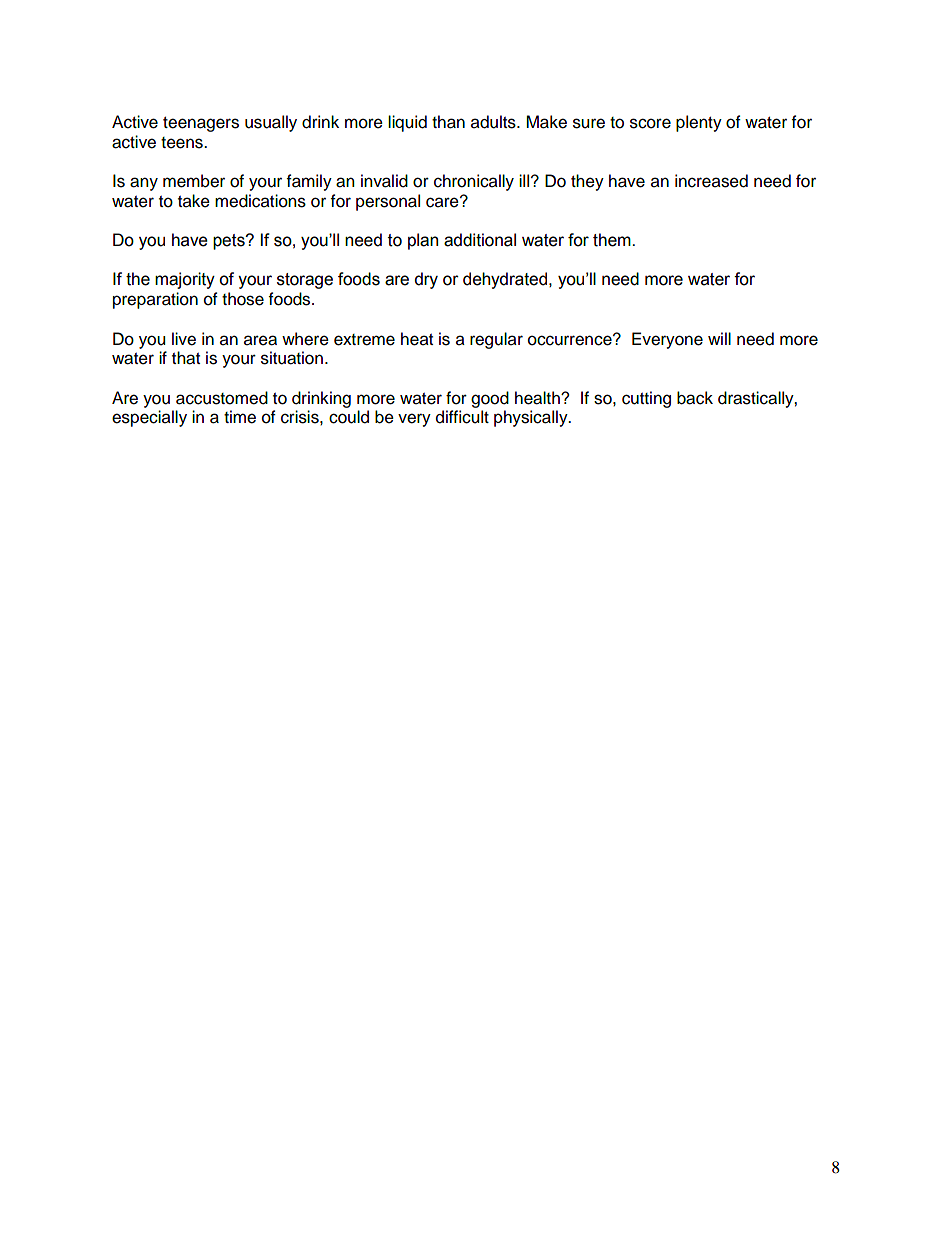 The height and width of the image is (1233, 952). Describe the element at coordinates (613, 240) in the image. I see `them` at that location.
